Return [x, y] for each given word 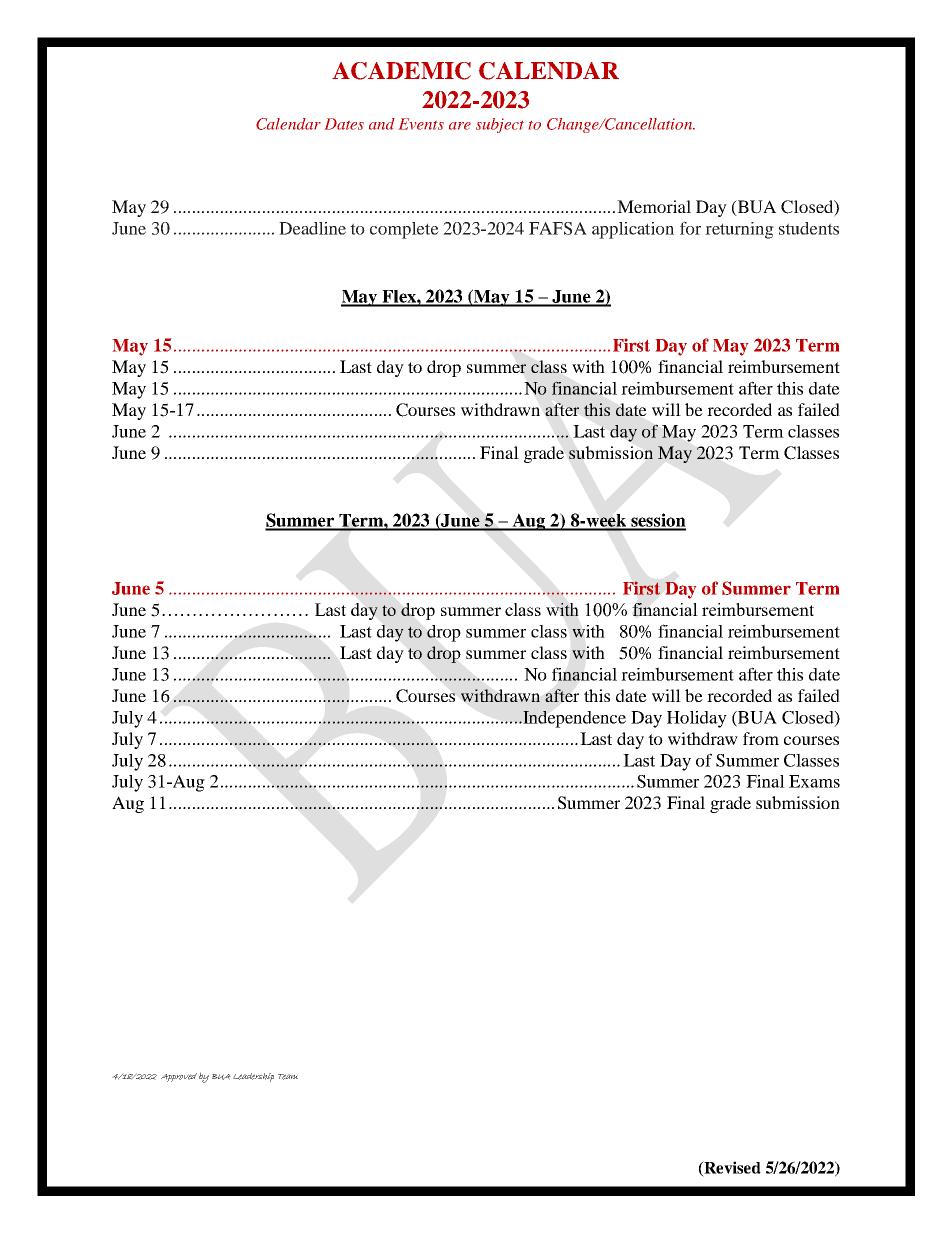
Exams [814, 781]
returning [739, 230]
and [382, 124]
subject [500, 125]
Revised [731, 1168]
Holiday [697, 719]
